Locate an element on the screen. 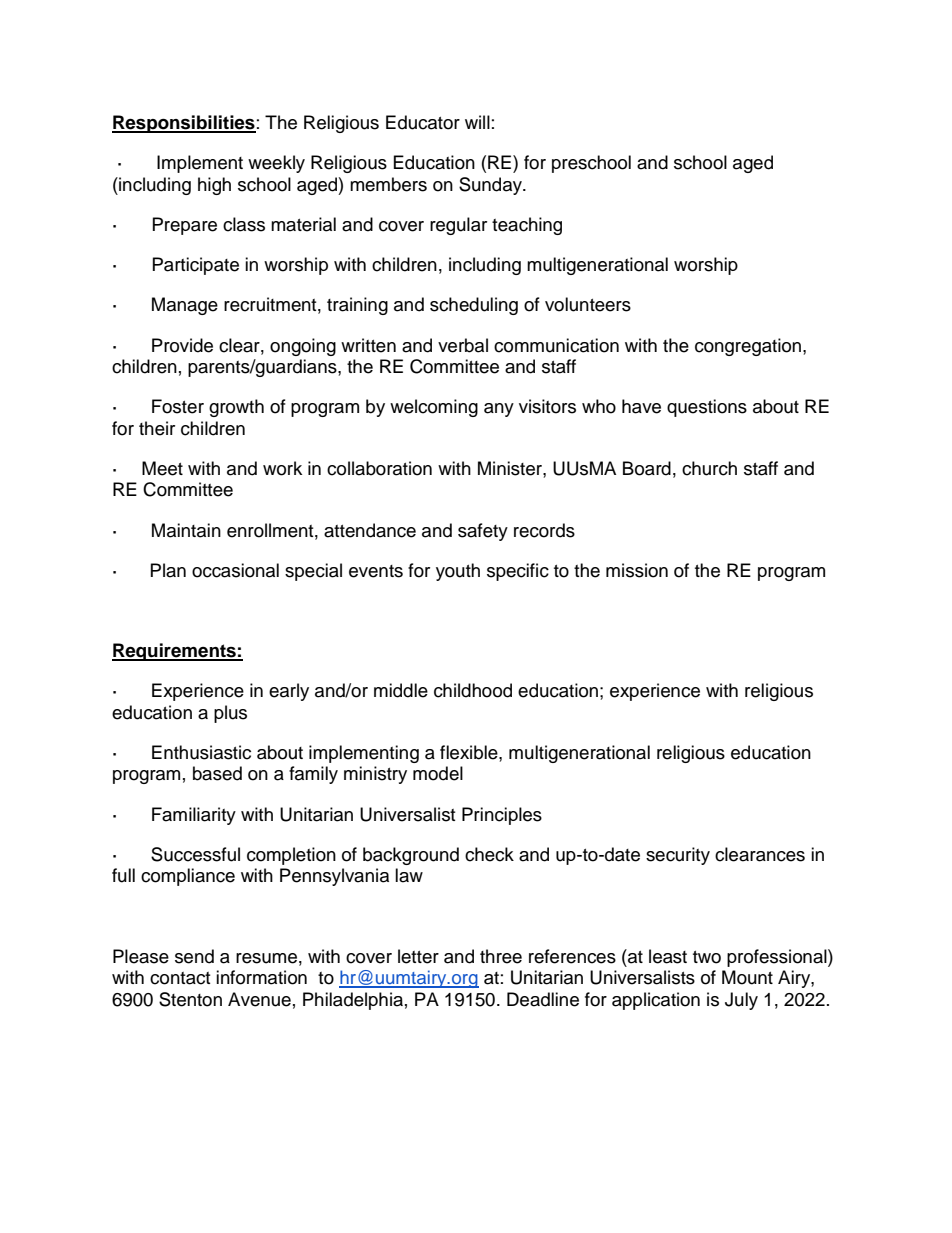 This screenshot has height=1233, width=952. mission is located at coordinates (637, 570).
